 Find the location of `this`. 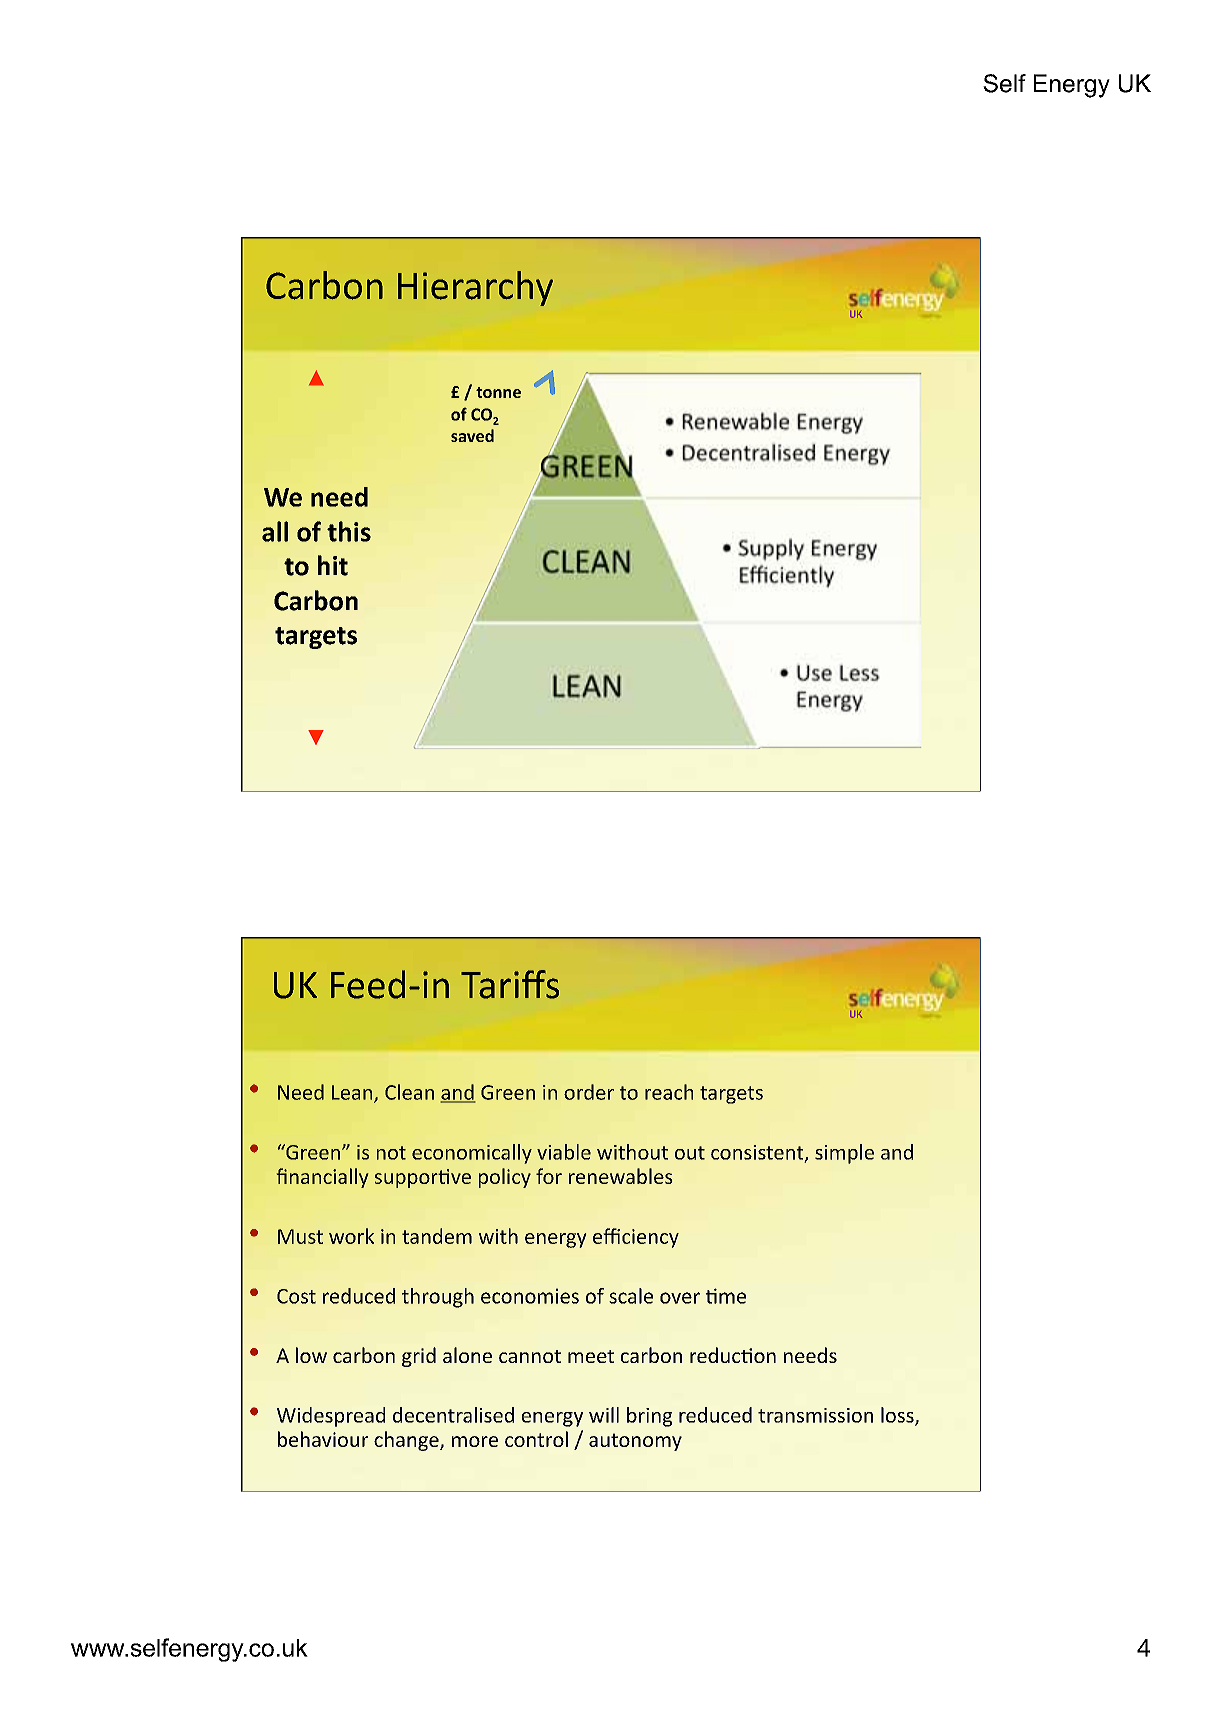

this is located at coordinates (349, 531).
